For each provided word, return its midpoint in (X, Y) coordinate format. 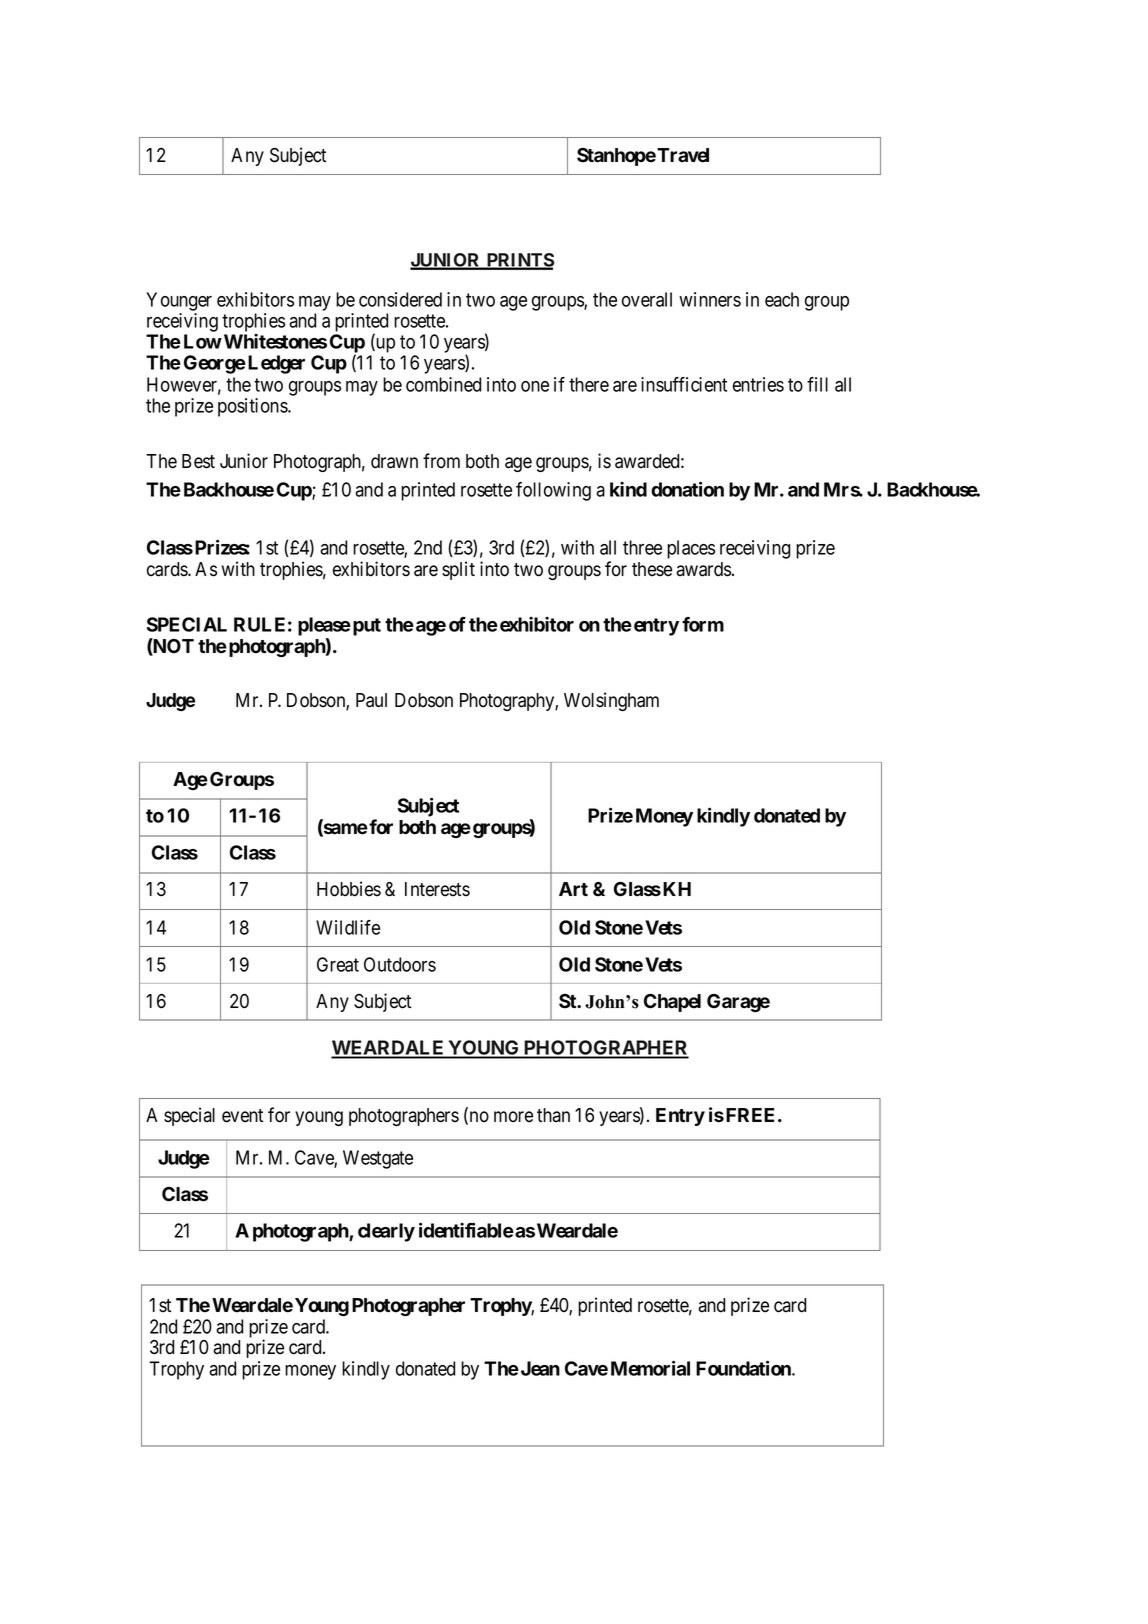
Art (573, 889)
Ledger (276, 364)
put (367, 627)
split (458, 570)
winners (710, 299)
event (242, 1116)
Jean (539, 1368)
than (553, 1115)
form (703, 624)
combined (443, 384)
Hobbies (349, 889)
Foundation (744, 1368)
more (513, 1117)
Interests (437, 889)
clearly (386, 1232)
